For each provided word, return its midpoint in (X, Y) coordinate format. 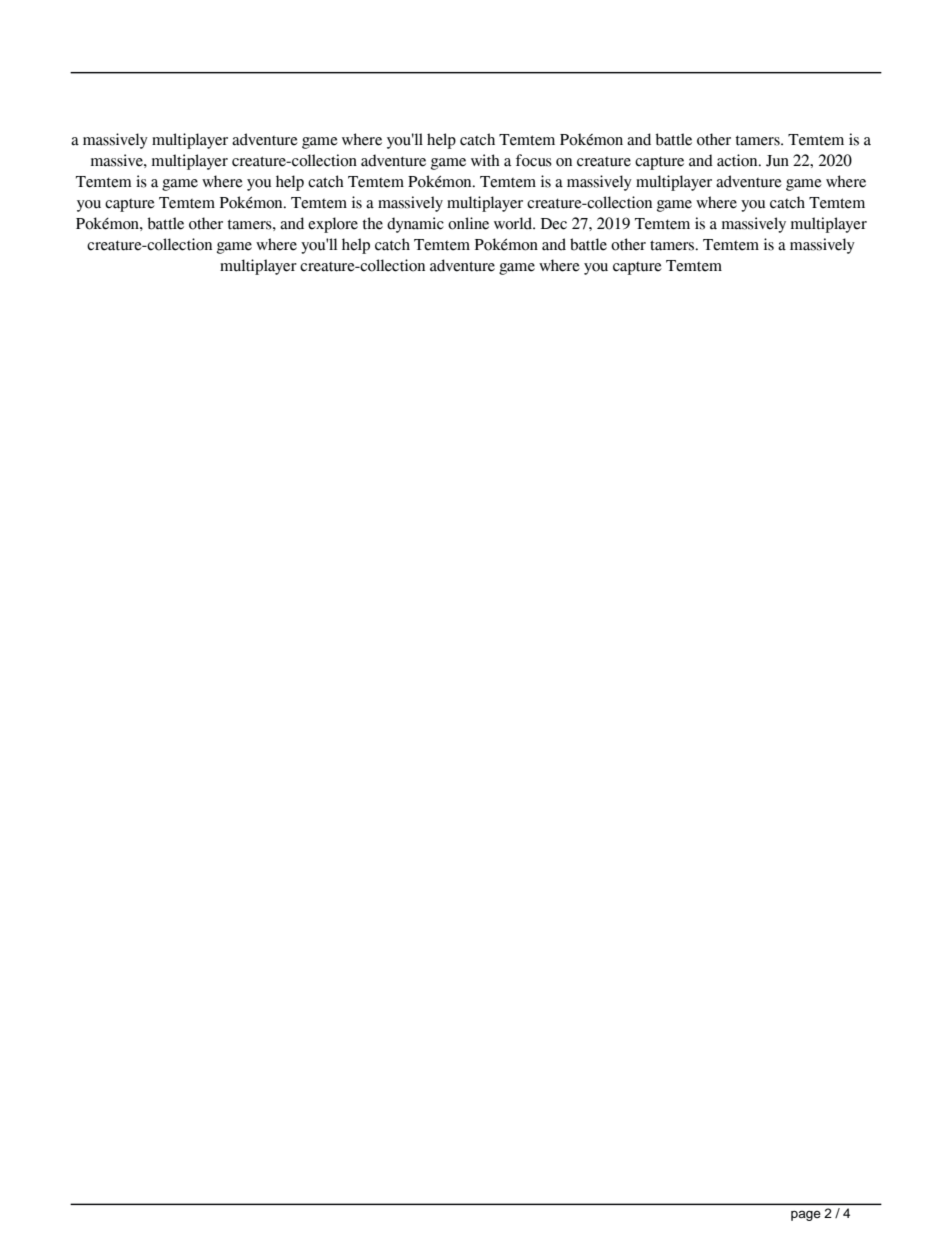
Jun (777, 161)
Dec (554, 224)
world (514, 223)
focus (534, 160)
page (806, 1215)
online (468, 223)
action (738, 160)
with (485, 160)
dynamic (415, 225)
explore (333, 225)
